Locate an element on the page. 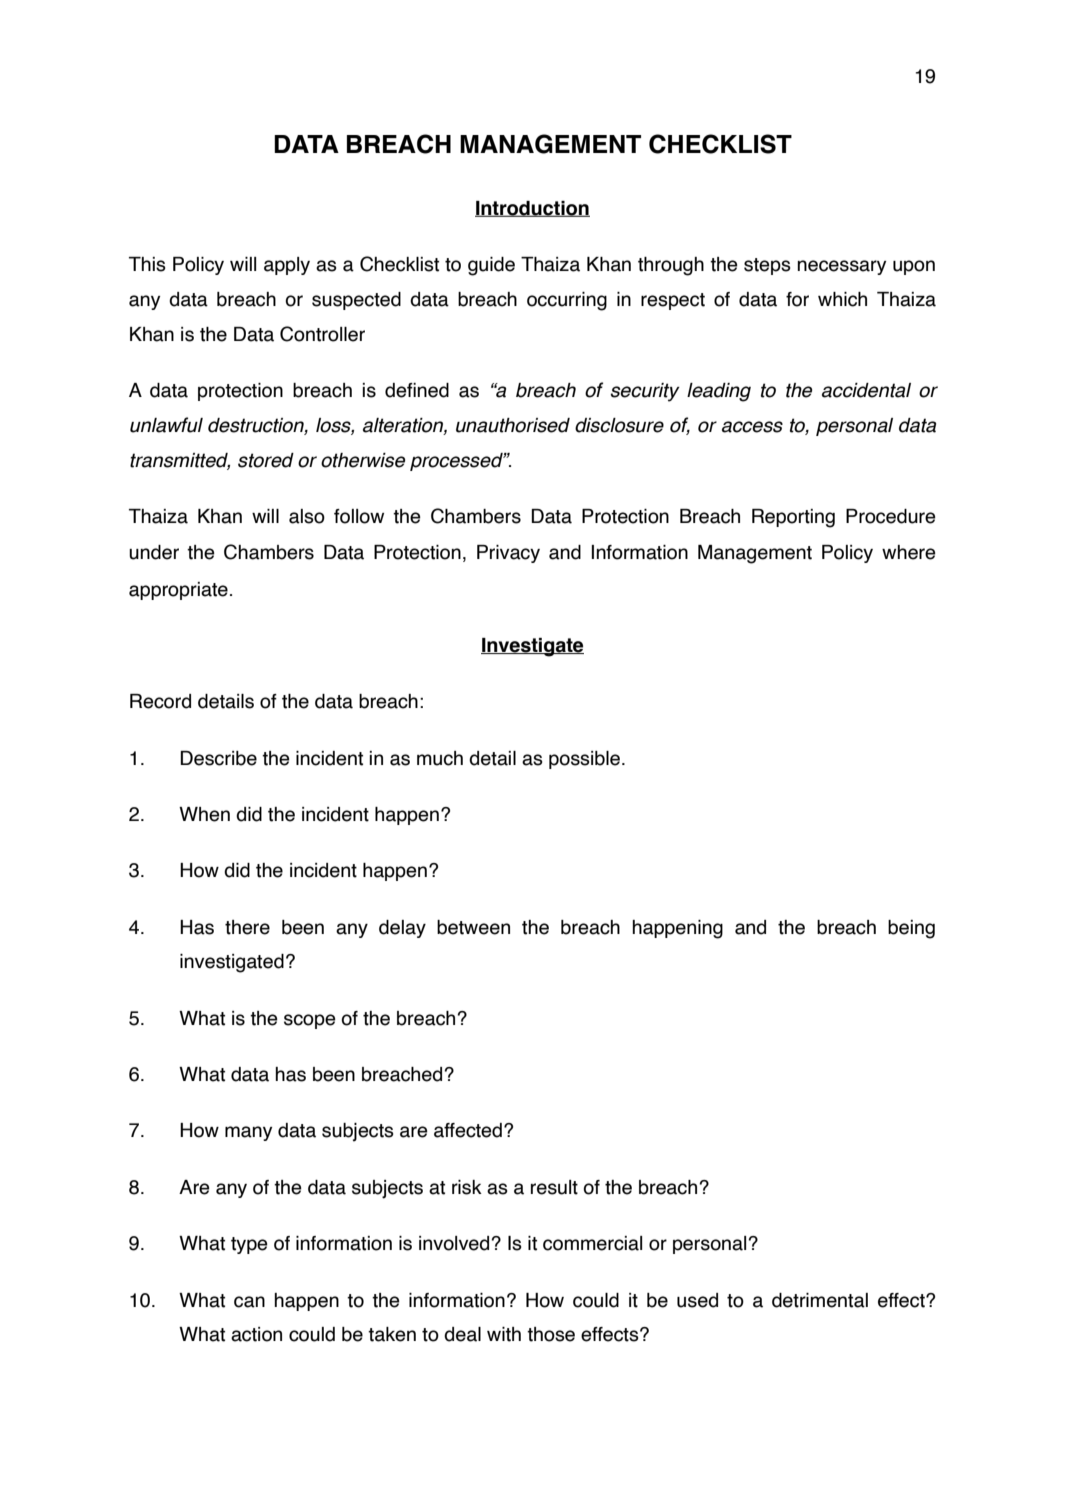 The height and width of the image is (1506, 1065). which is located at coordinates (842, 299).
